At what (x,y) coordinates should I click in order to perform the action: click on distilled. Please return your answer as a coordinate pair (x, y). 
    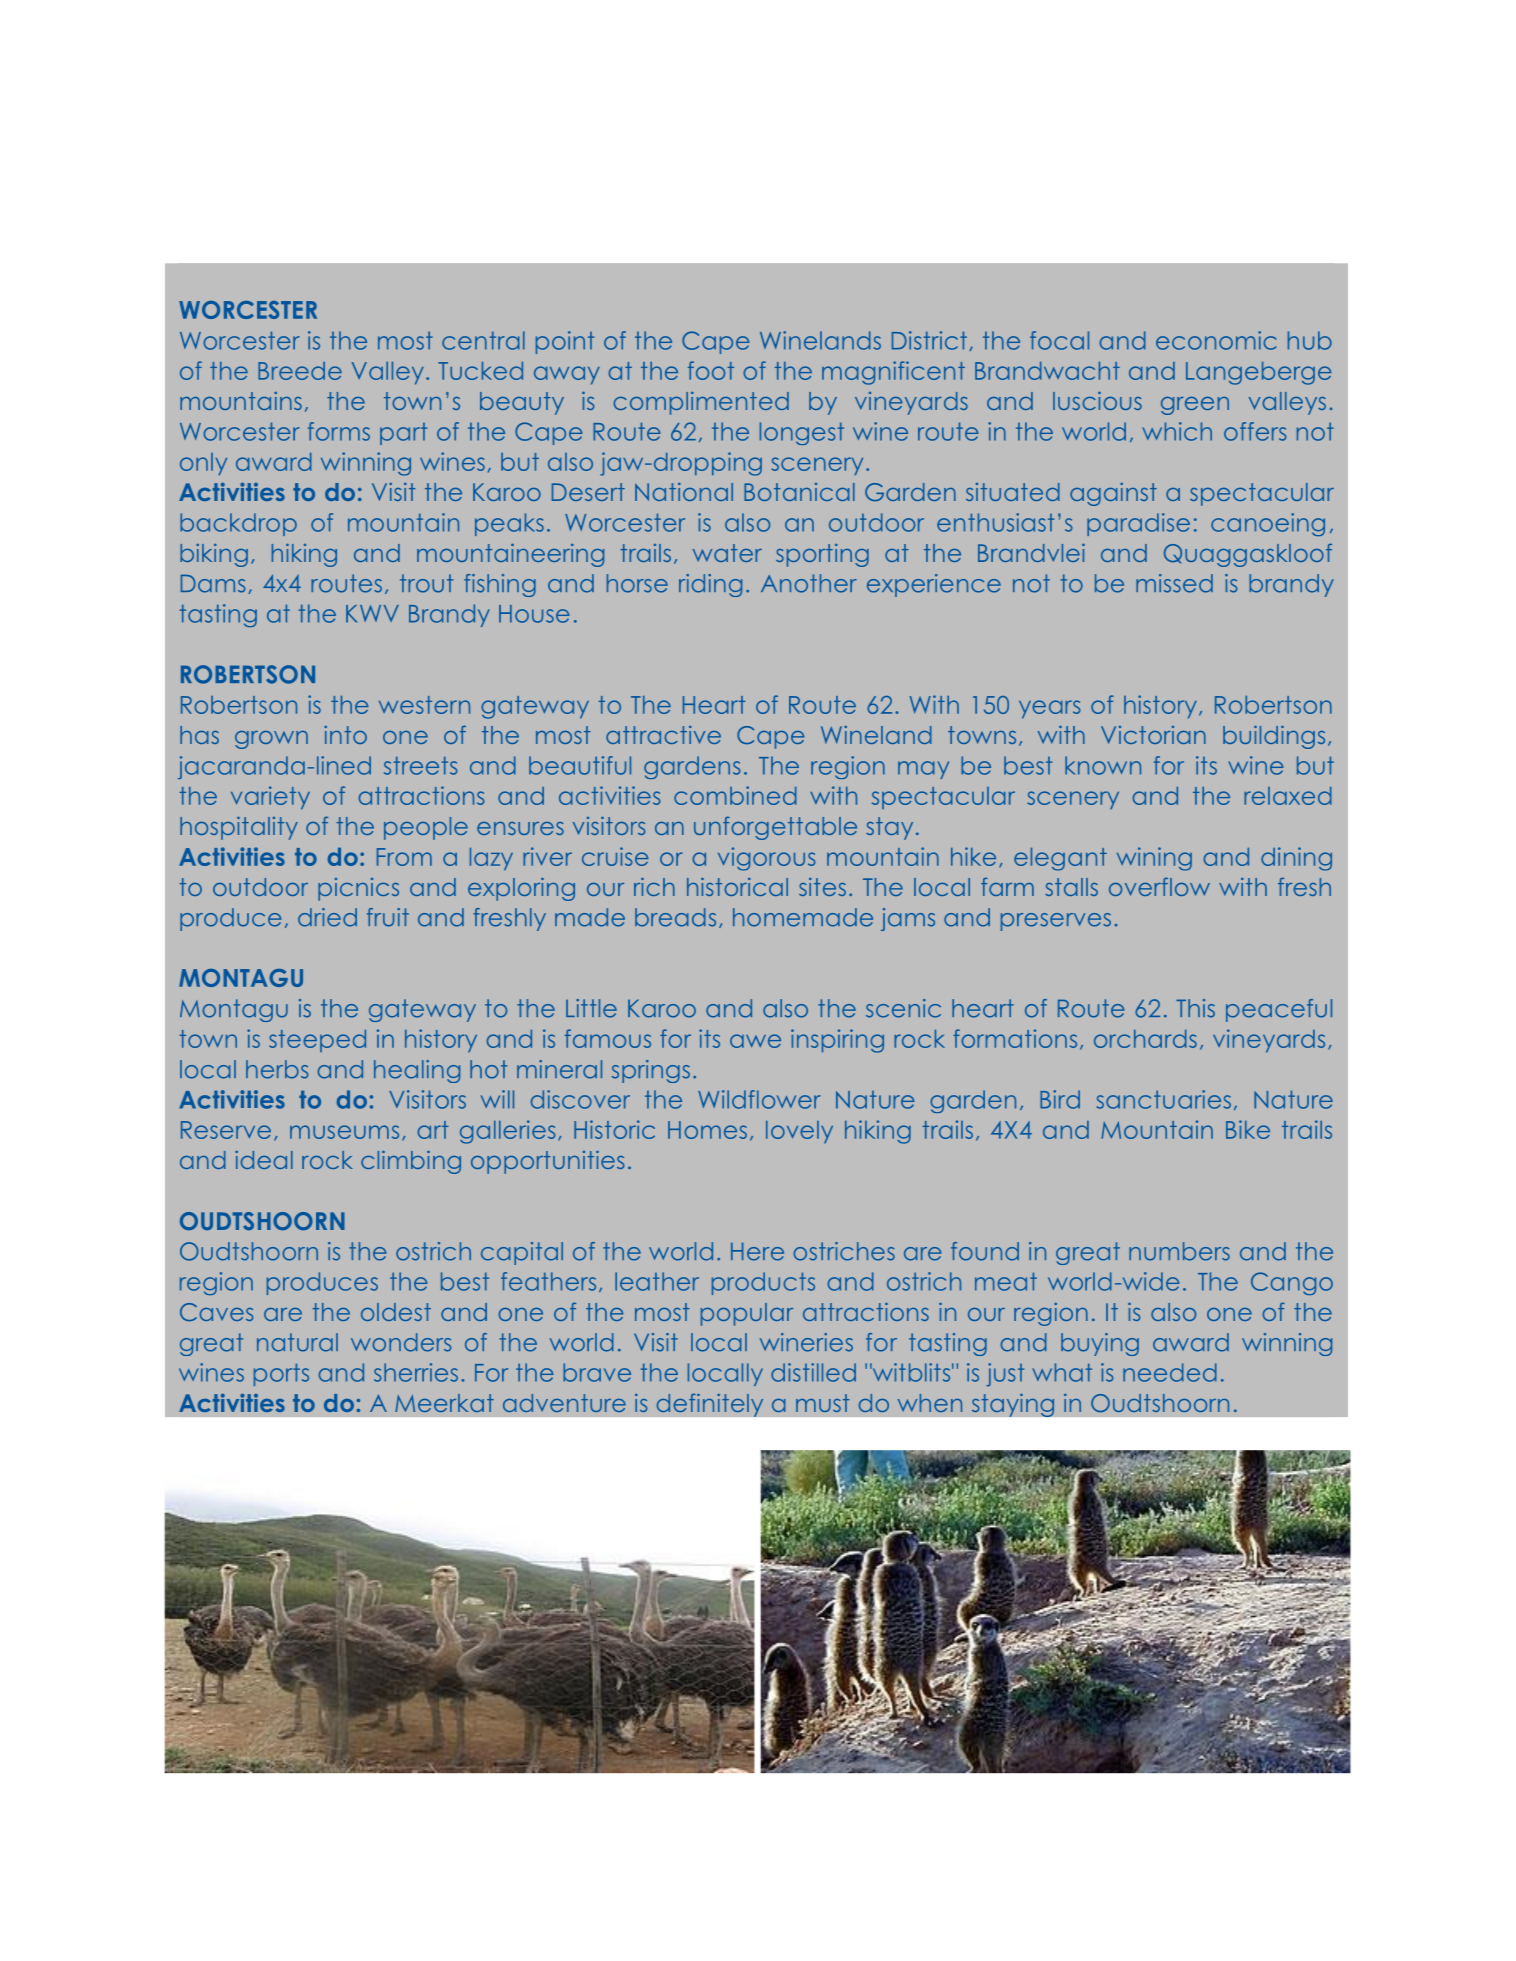
    Looking at the image, I should click on (813, 1372).
